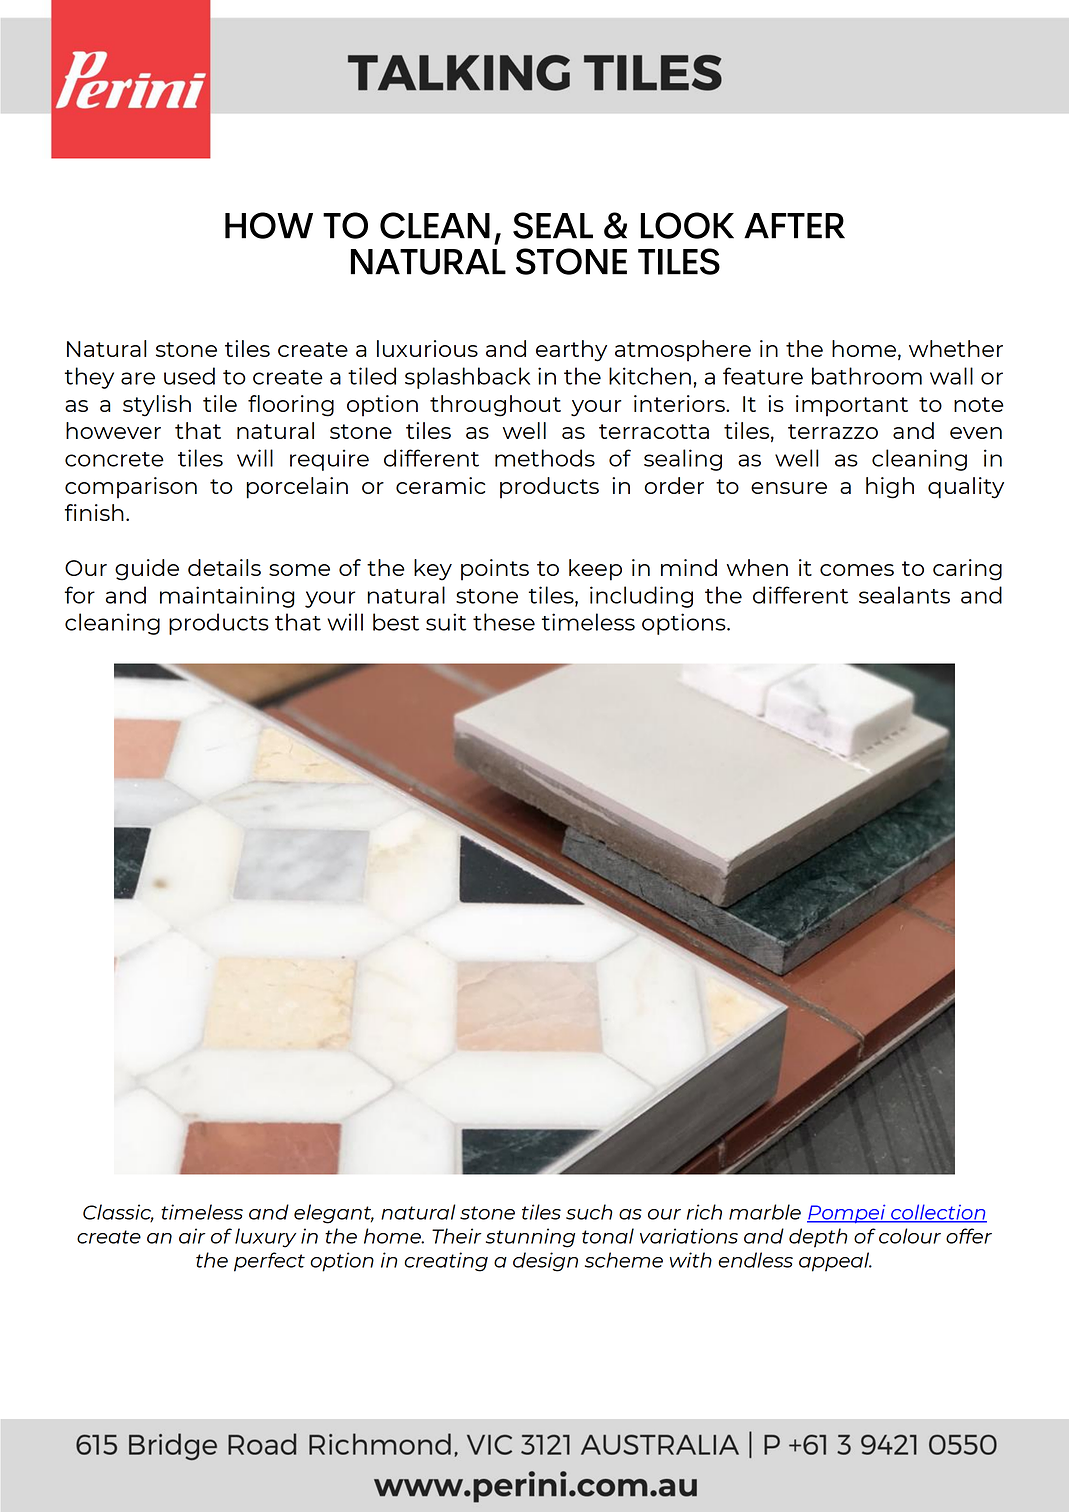 The height and width of the screenshot is (1512, 1069). Describe the element at coordinates (910, 1236) in the screenshot. I see `colour` at that location.
